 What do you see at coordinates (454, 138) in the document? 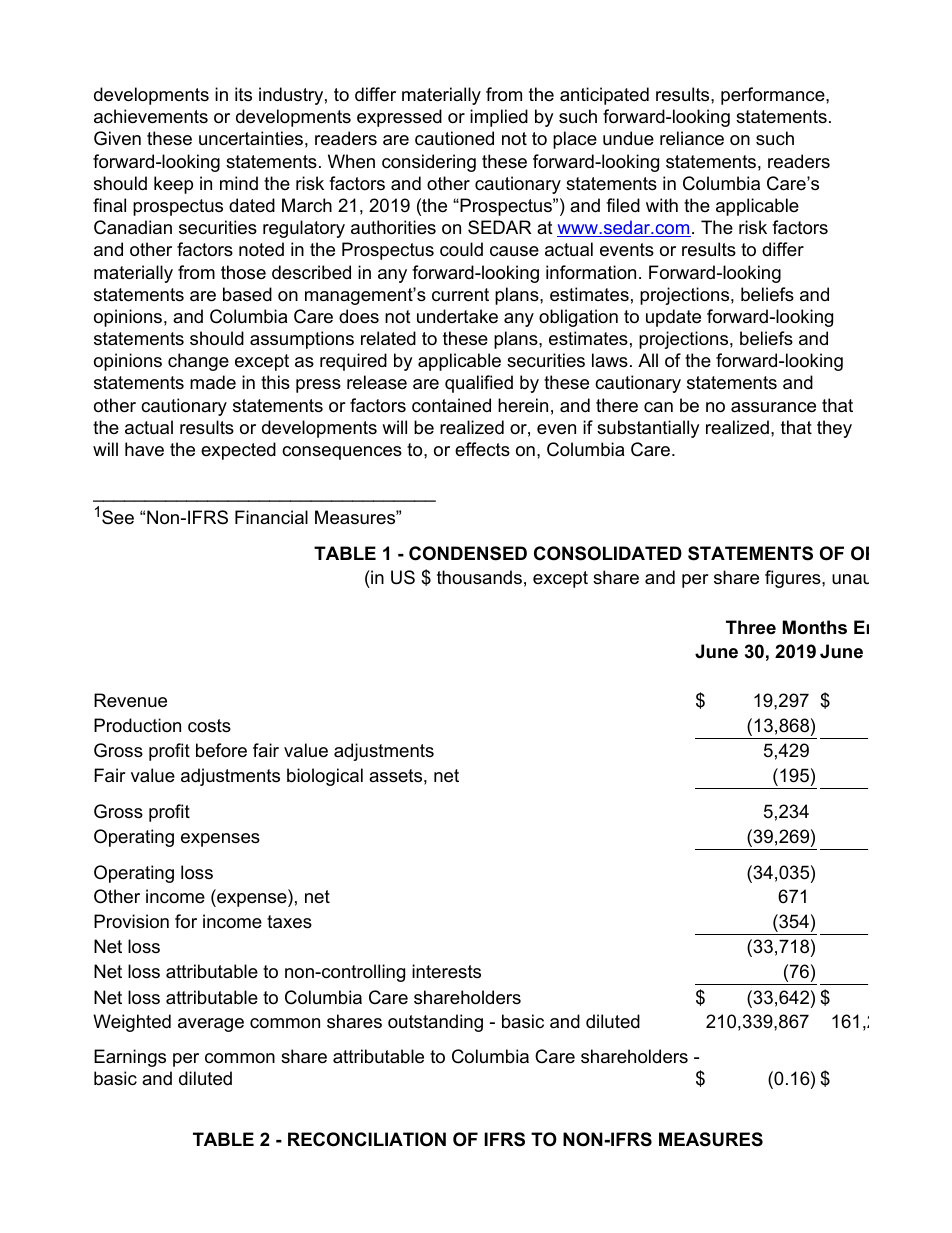
I see `cautioned` at bounding box center [454, 138].
